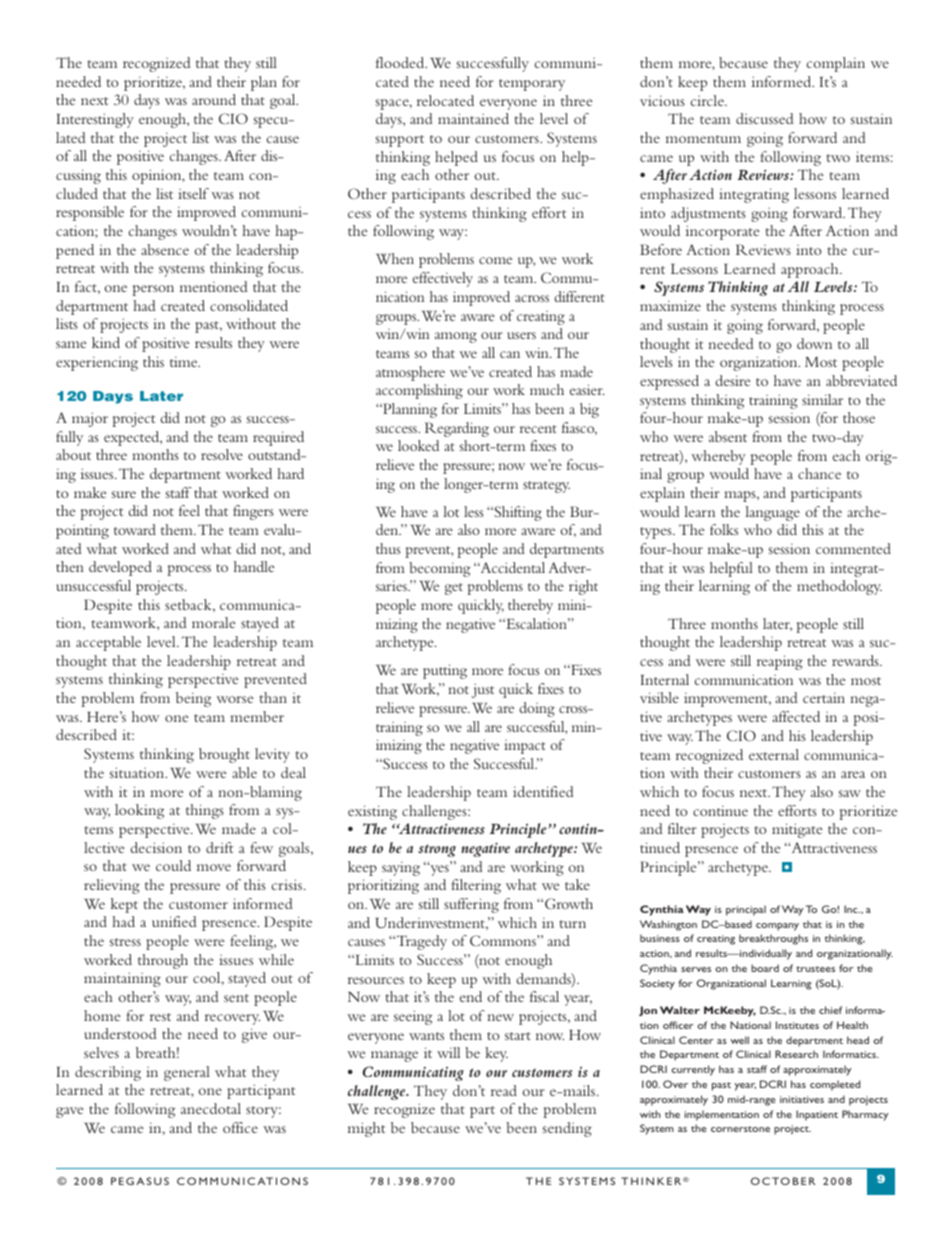 This screenshot has width=952, height=1233. I want to click on affected, so click(796, 716).
